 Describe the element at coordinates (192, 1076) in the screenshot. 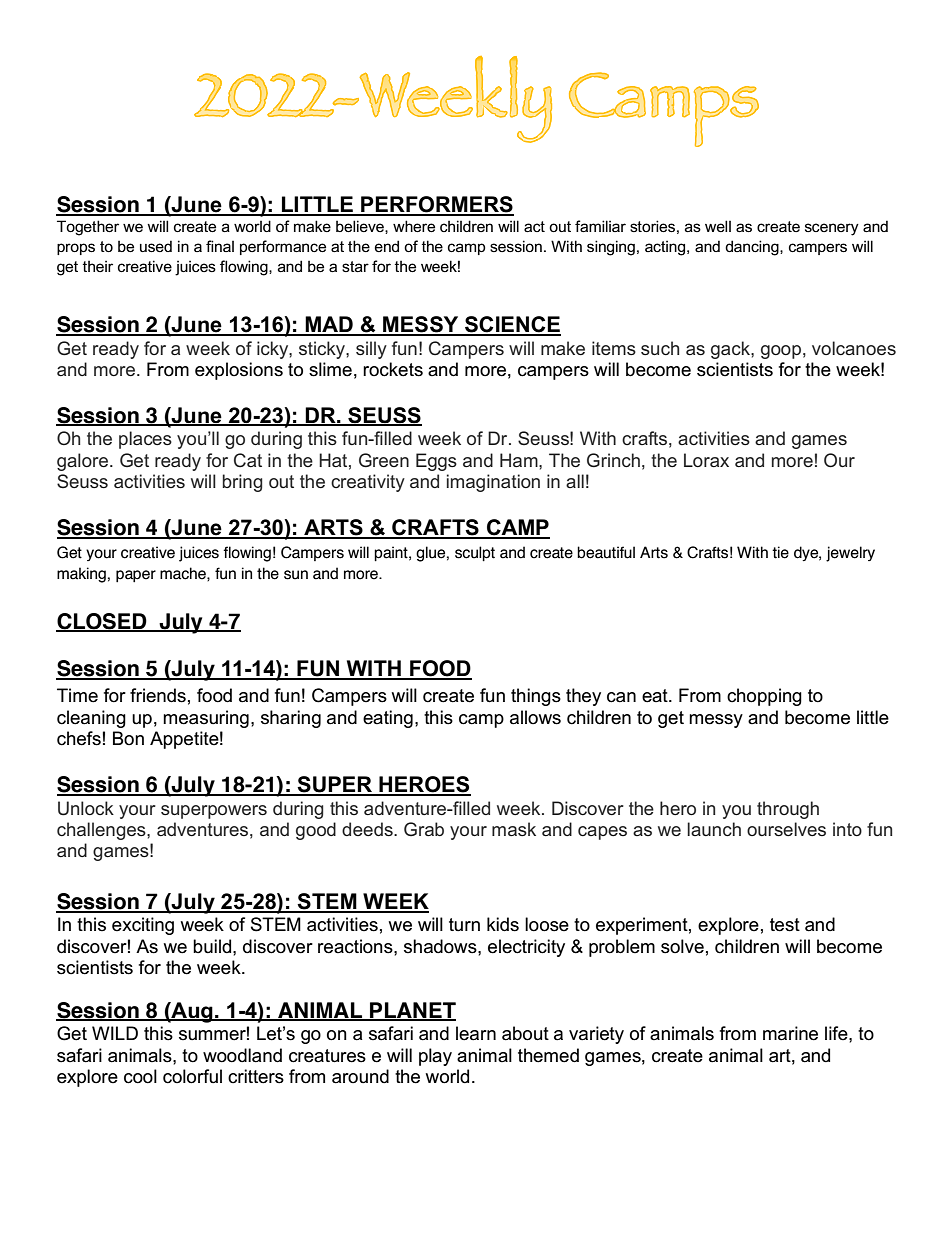

I see `colorful` at that location.
